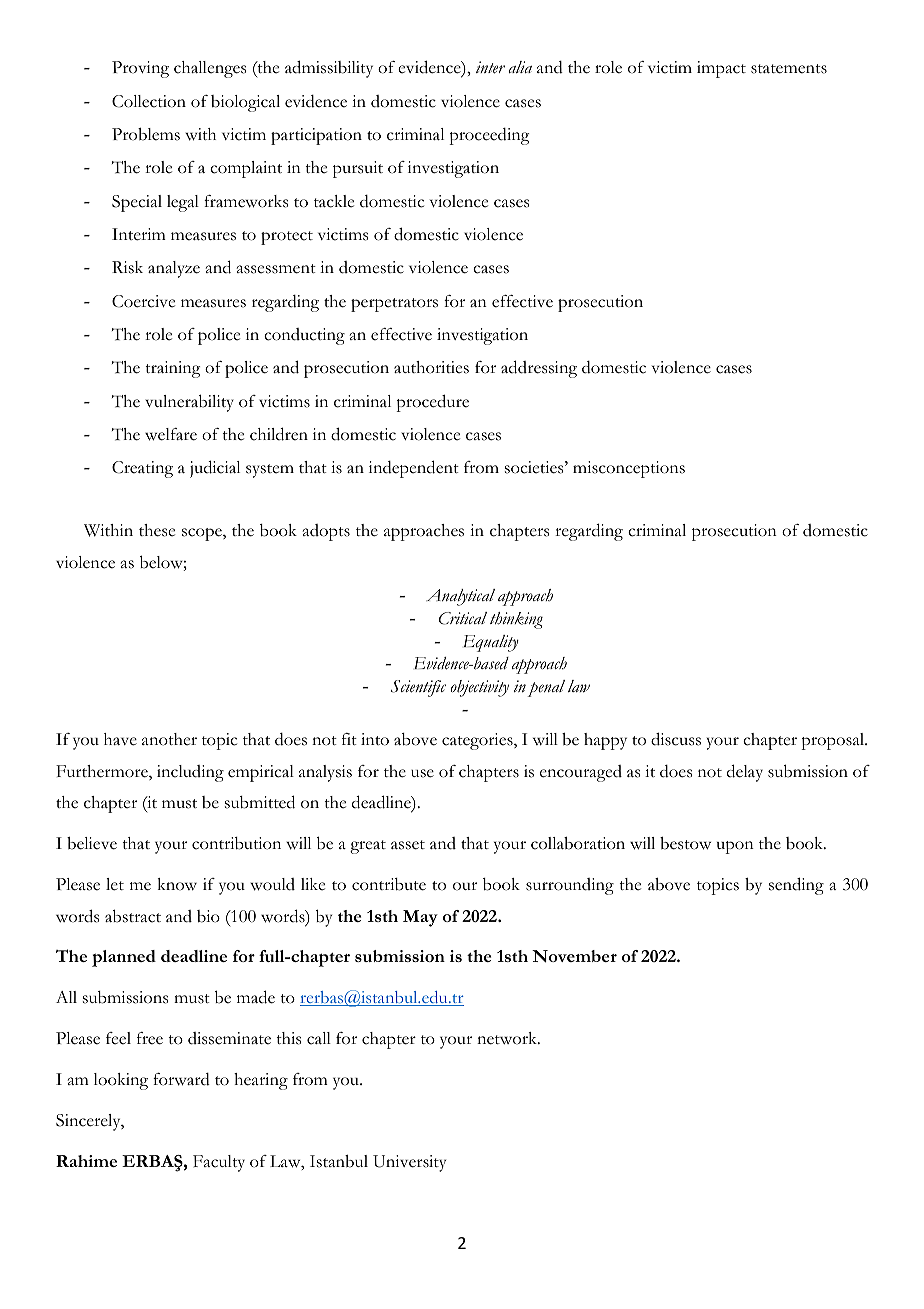 The height and width of the screenshot is (1309, 924). What do you see at coordinates (721, 69) in the screenshot?
I see `impact` at bounding box center [721, 69].
